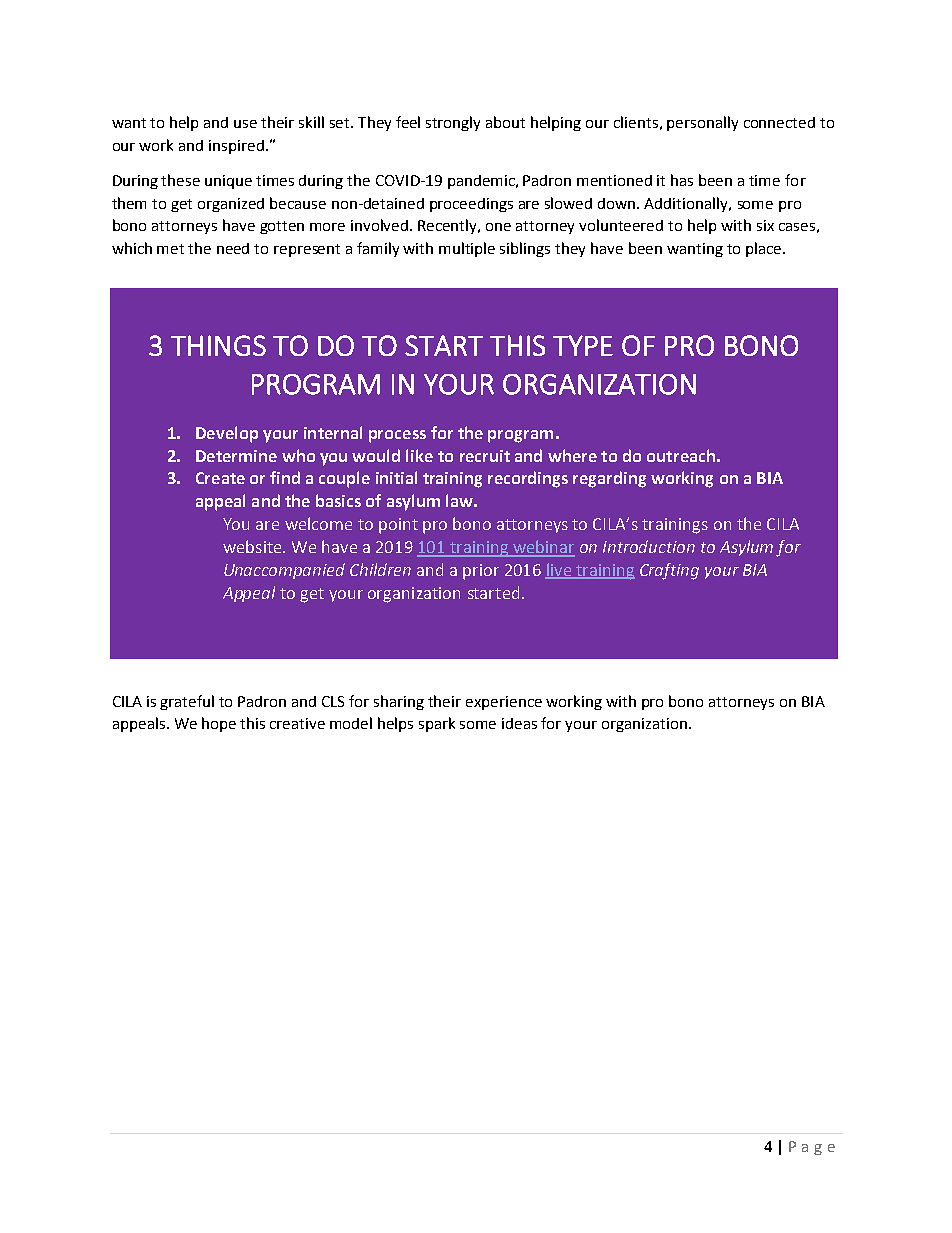 The height and width of the screenshot is (1233, 952). Describe the element at coordinates (187, 702) in the screenshot. I see `grateful` at that location.
